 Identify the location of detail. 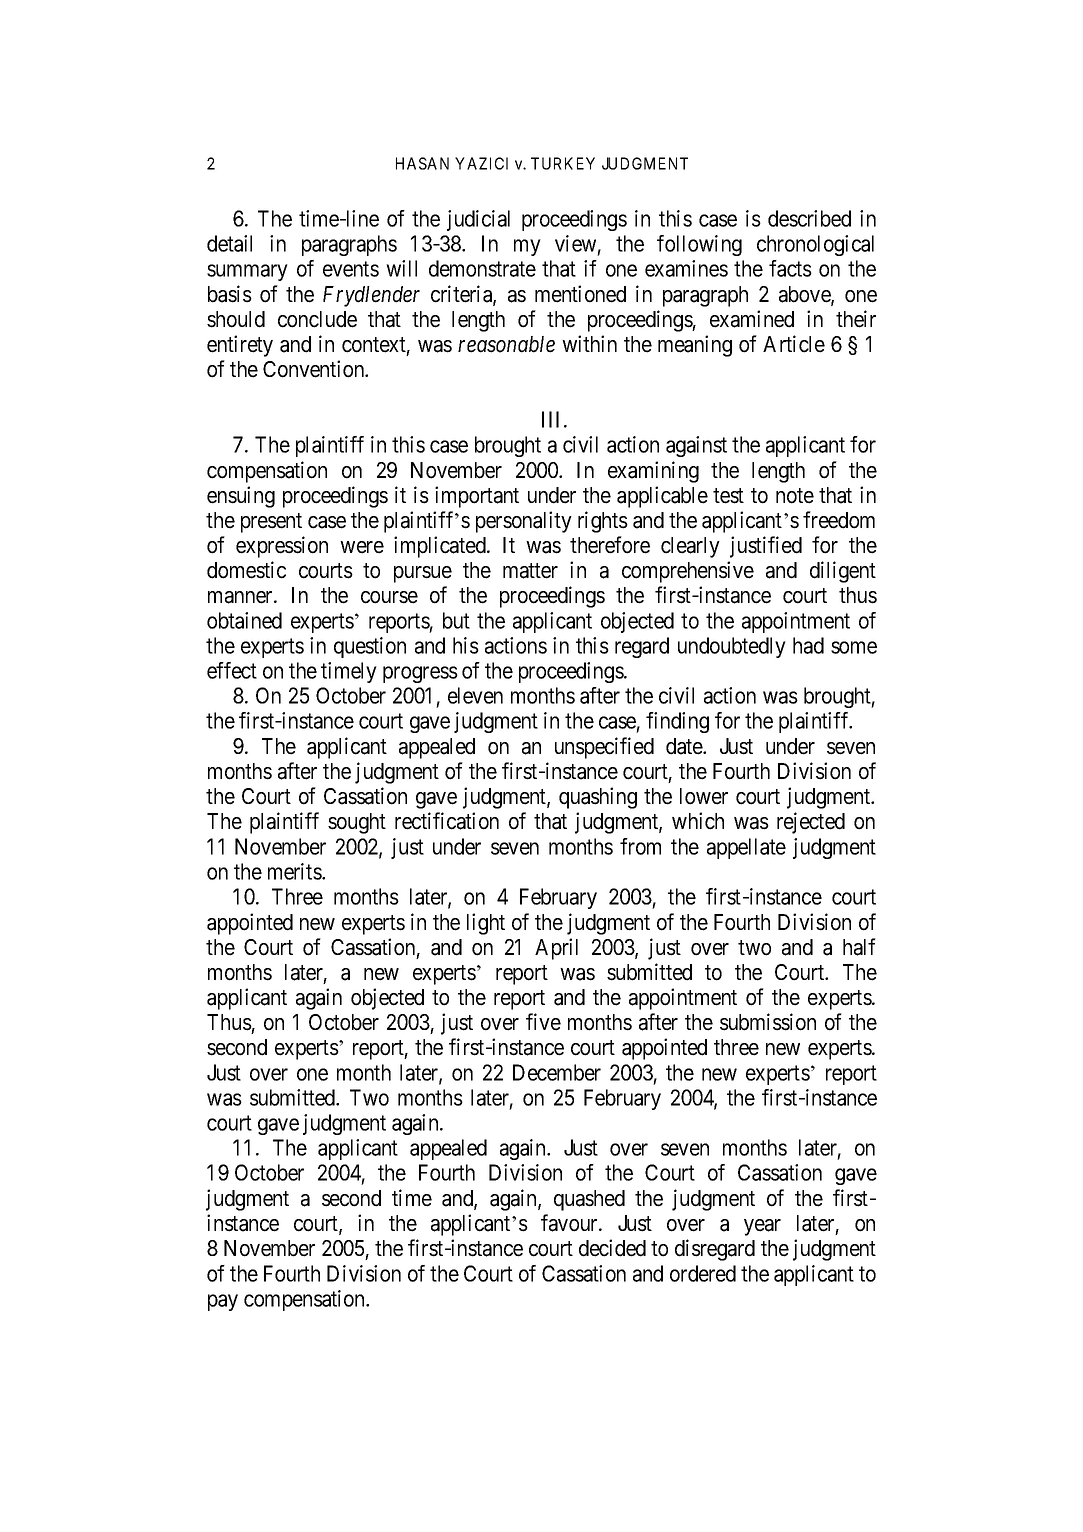
(229, 243).
